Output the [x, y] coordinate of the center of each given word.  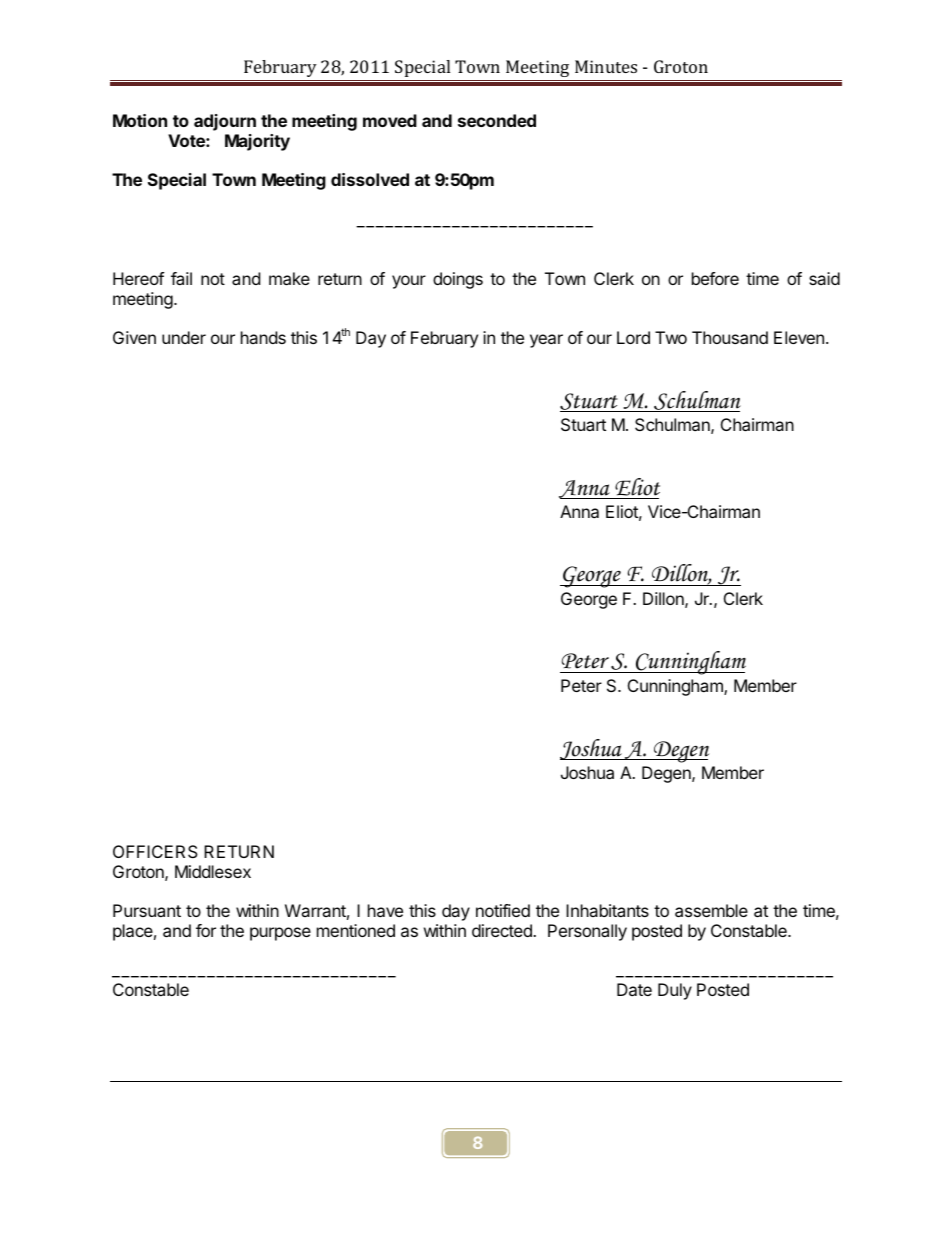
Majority [257, 142]
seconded [497, 120]
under [184, 337]
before [715, 278]
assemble [711, 910]
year [546, 341]
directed [503, 930]
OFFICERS [155, 851]
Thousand [730, 337]
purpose [280, 934]
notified [503, 910]
